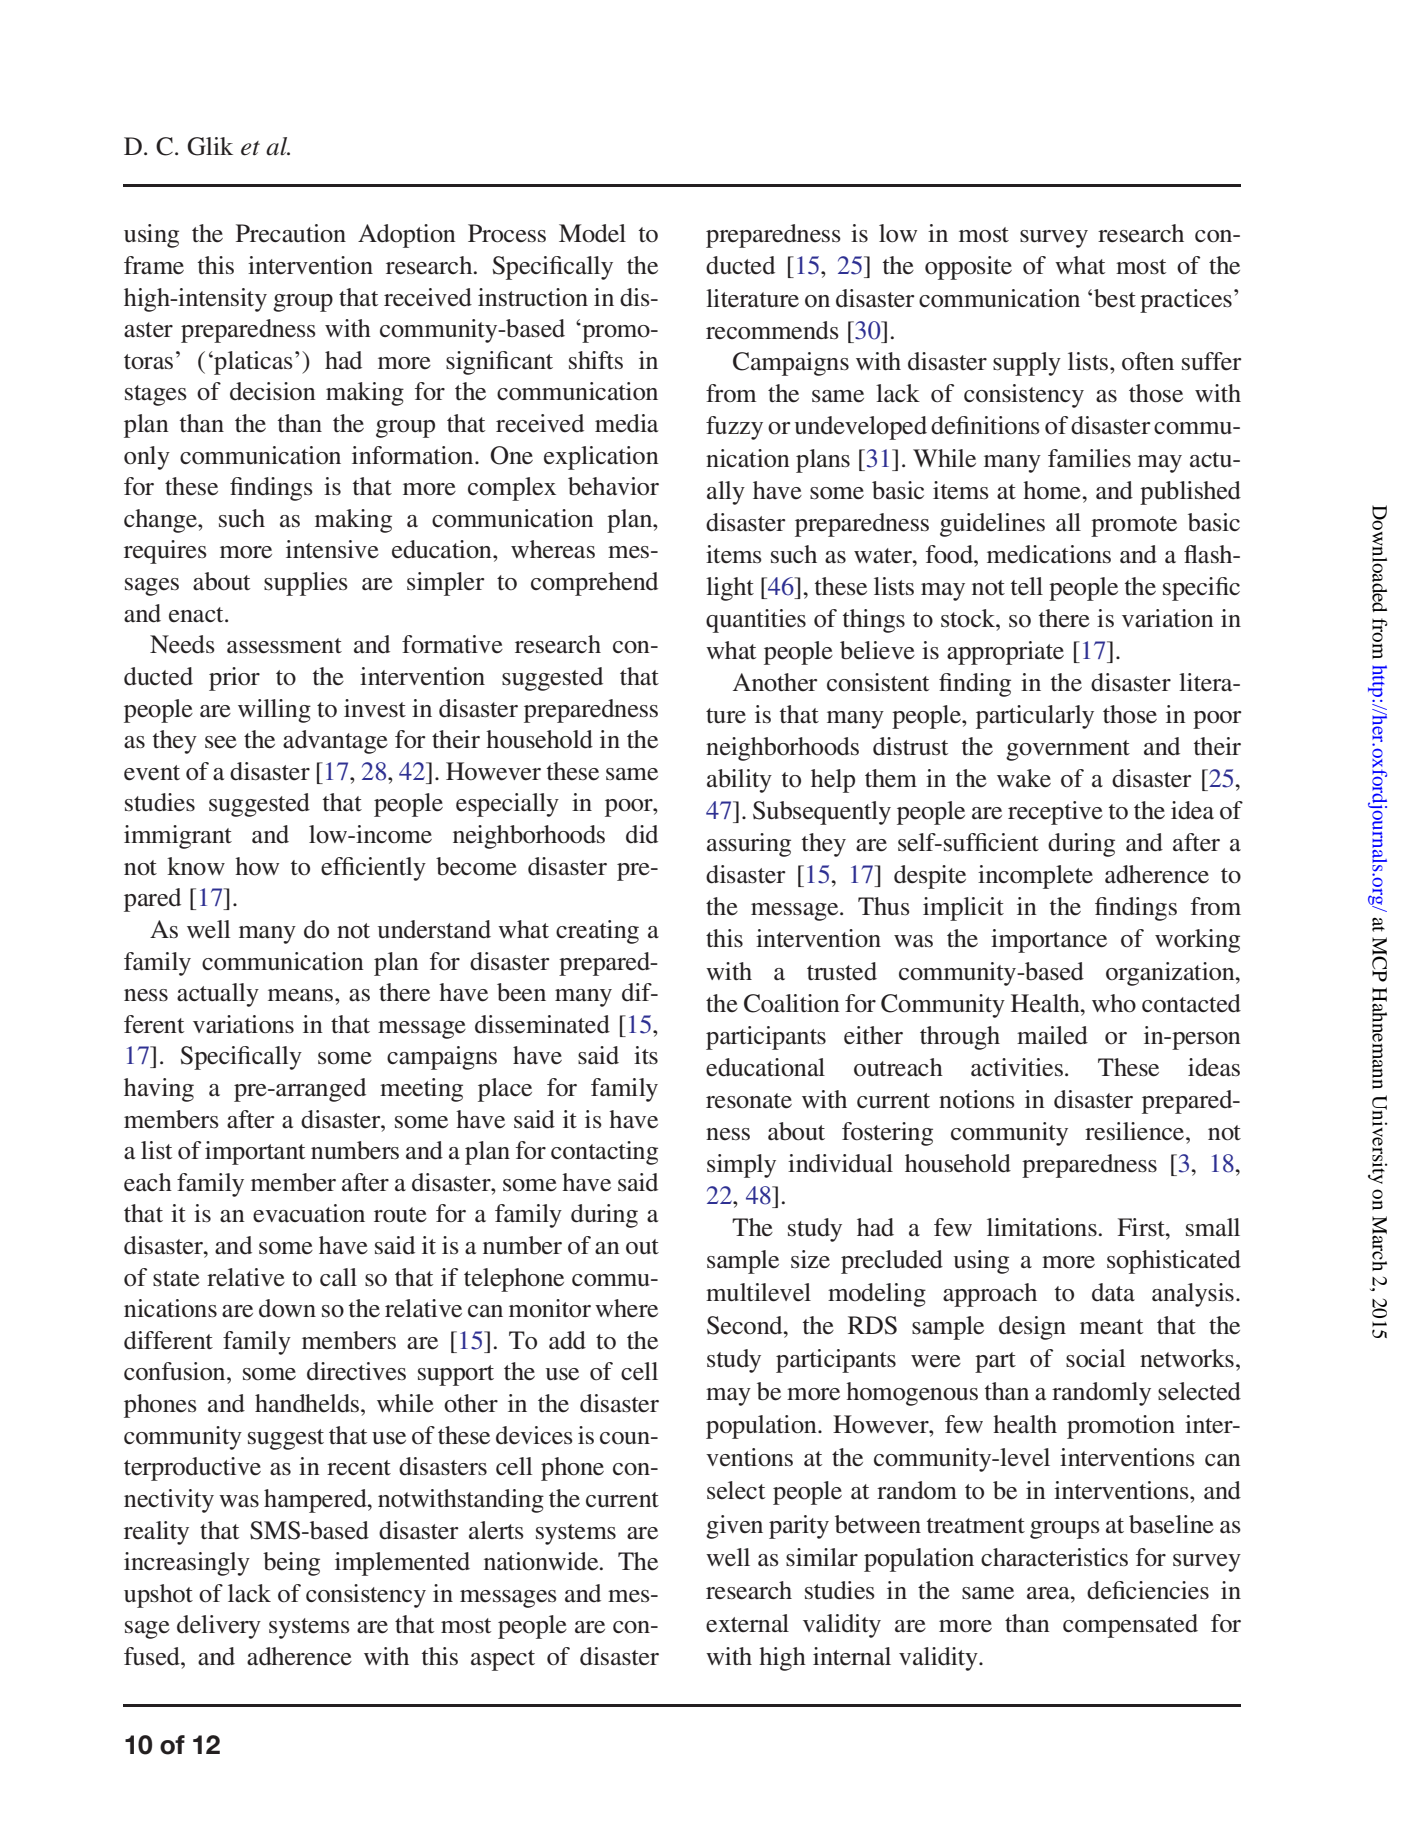  Describe the element at coordinates (747, 1623) in the screenshot. I see `external` at that location.
